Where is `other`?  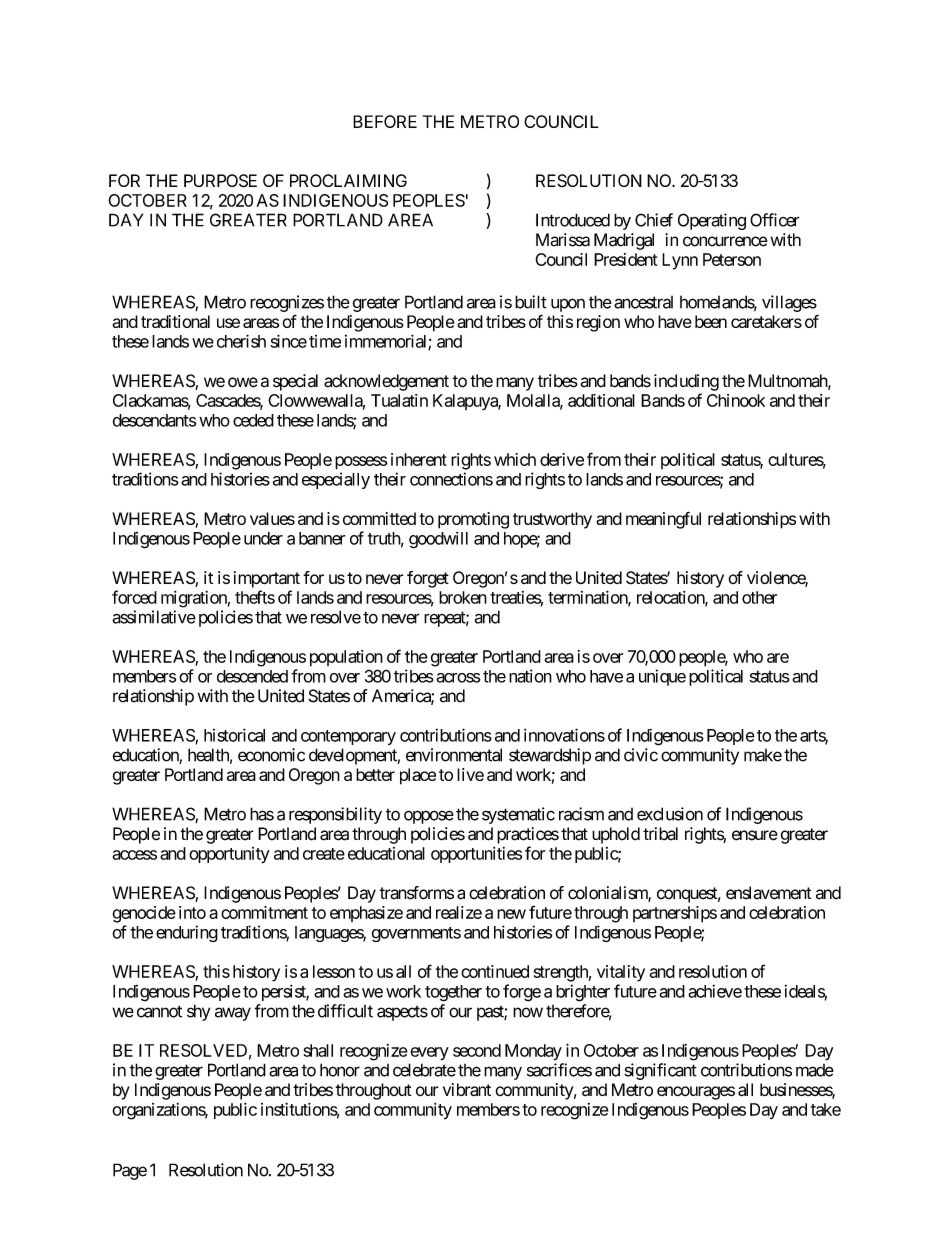
other is located at coordinates (759, 597).
